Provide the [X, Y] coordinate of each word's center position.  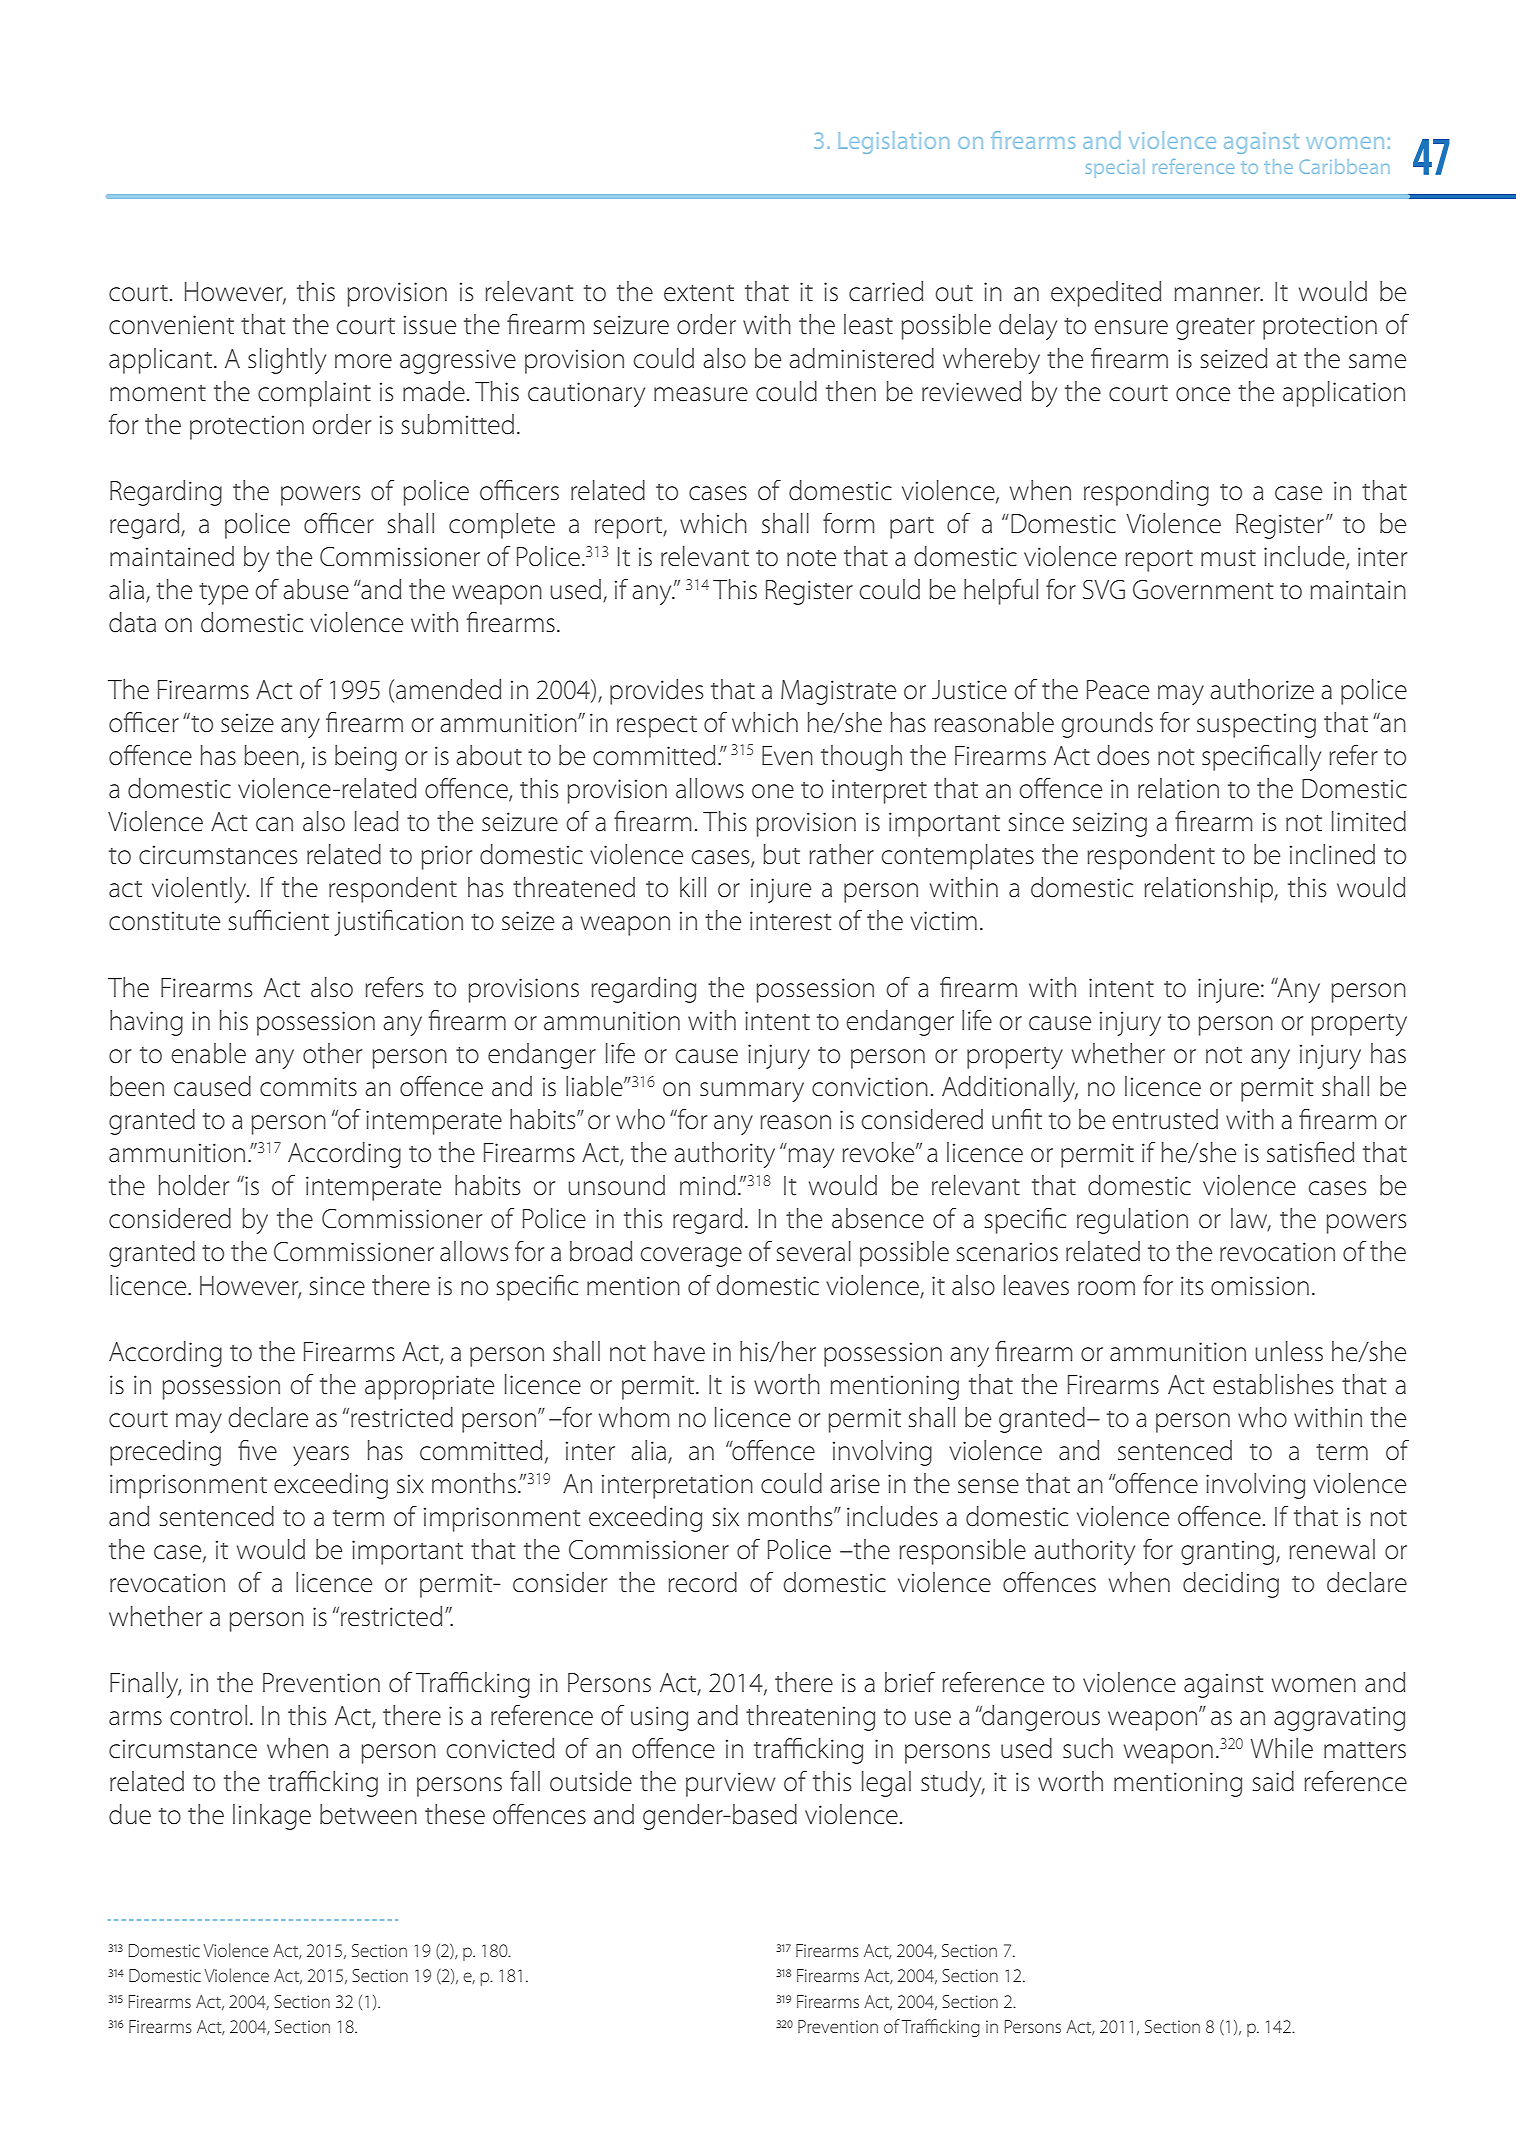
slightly [287, 361]
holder [194, 1185]
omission [1260, 1286]
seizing [1110, 824]
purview [730, 1784]
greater [1215, 329]
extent [699, 293]
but [781, 854]
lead [376, 821]
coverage [691, 1257]
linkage [272, 1817]
